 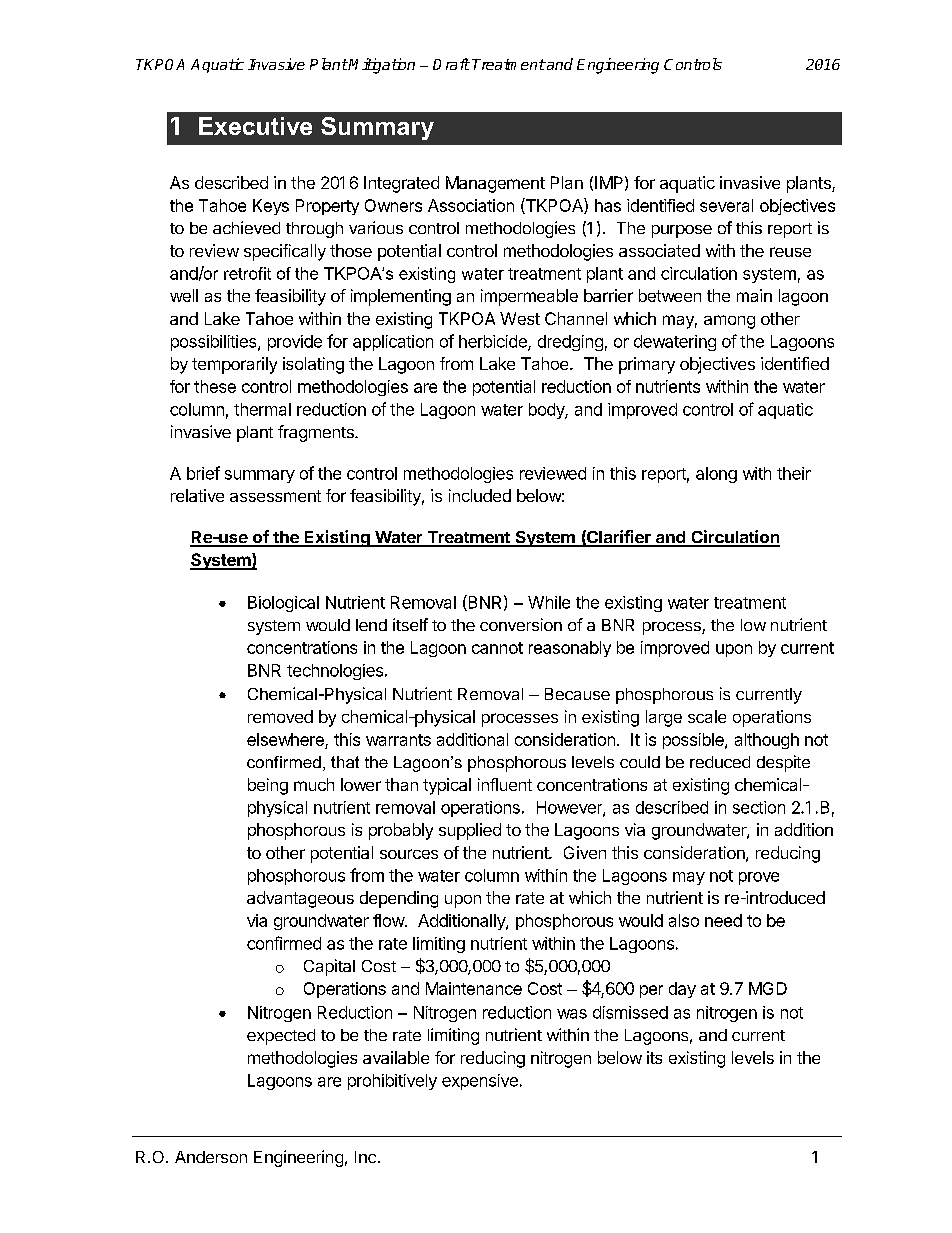 I want to click on several, so click(x=726, y=205).
